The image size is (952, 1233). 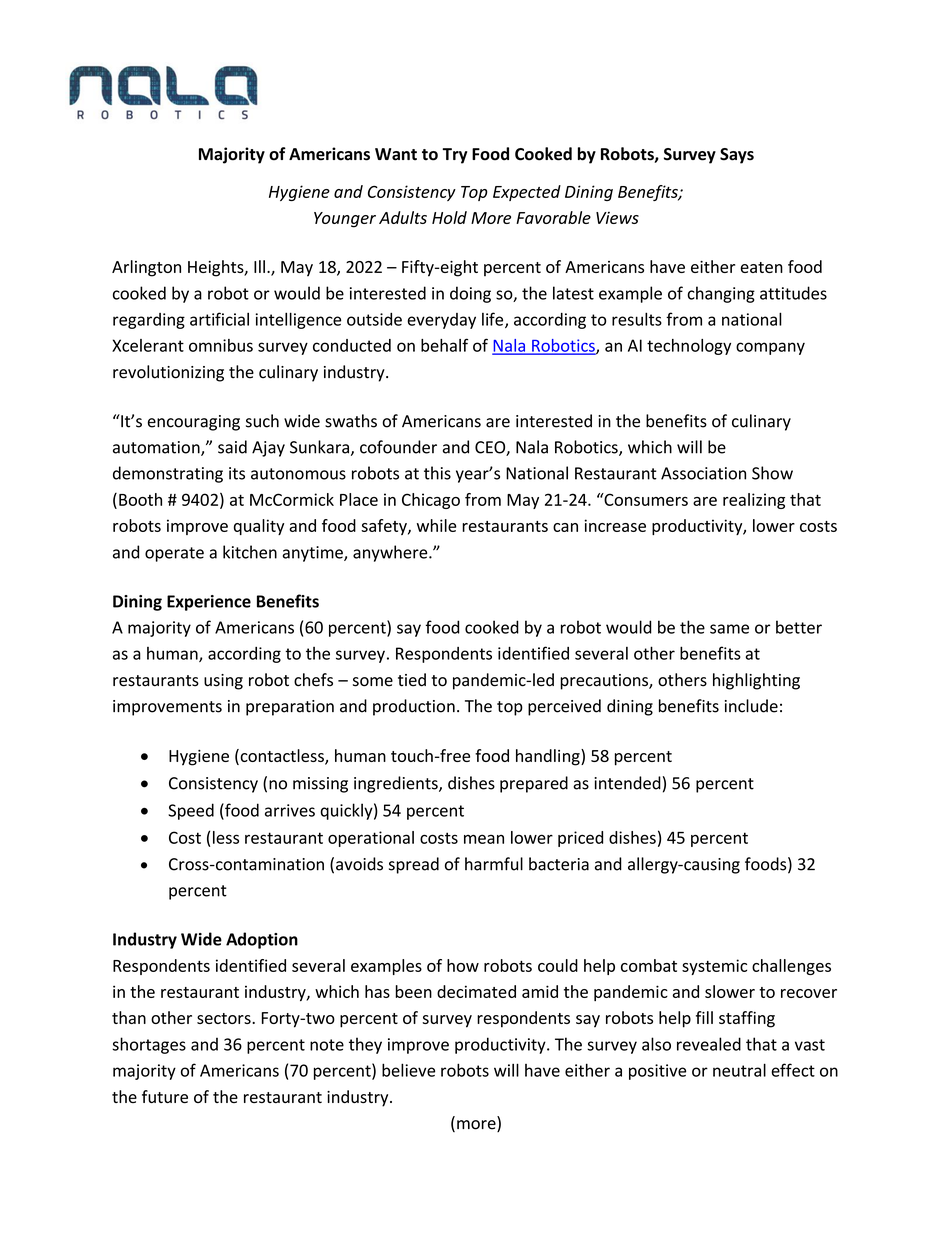 What do you see at coordinates (408, 1070) in the page?
I see `believe` at bounding box center [408, 1070].
